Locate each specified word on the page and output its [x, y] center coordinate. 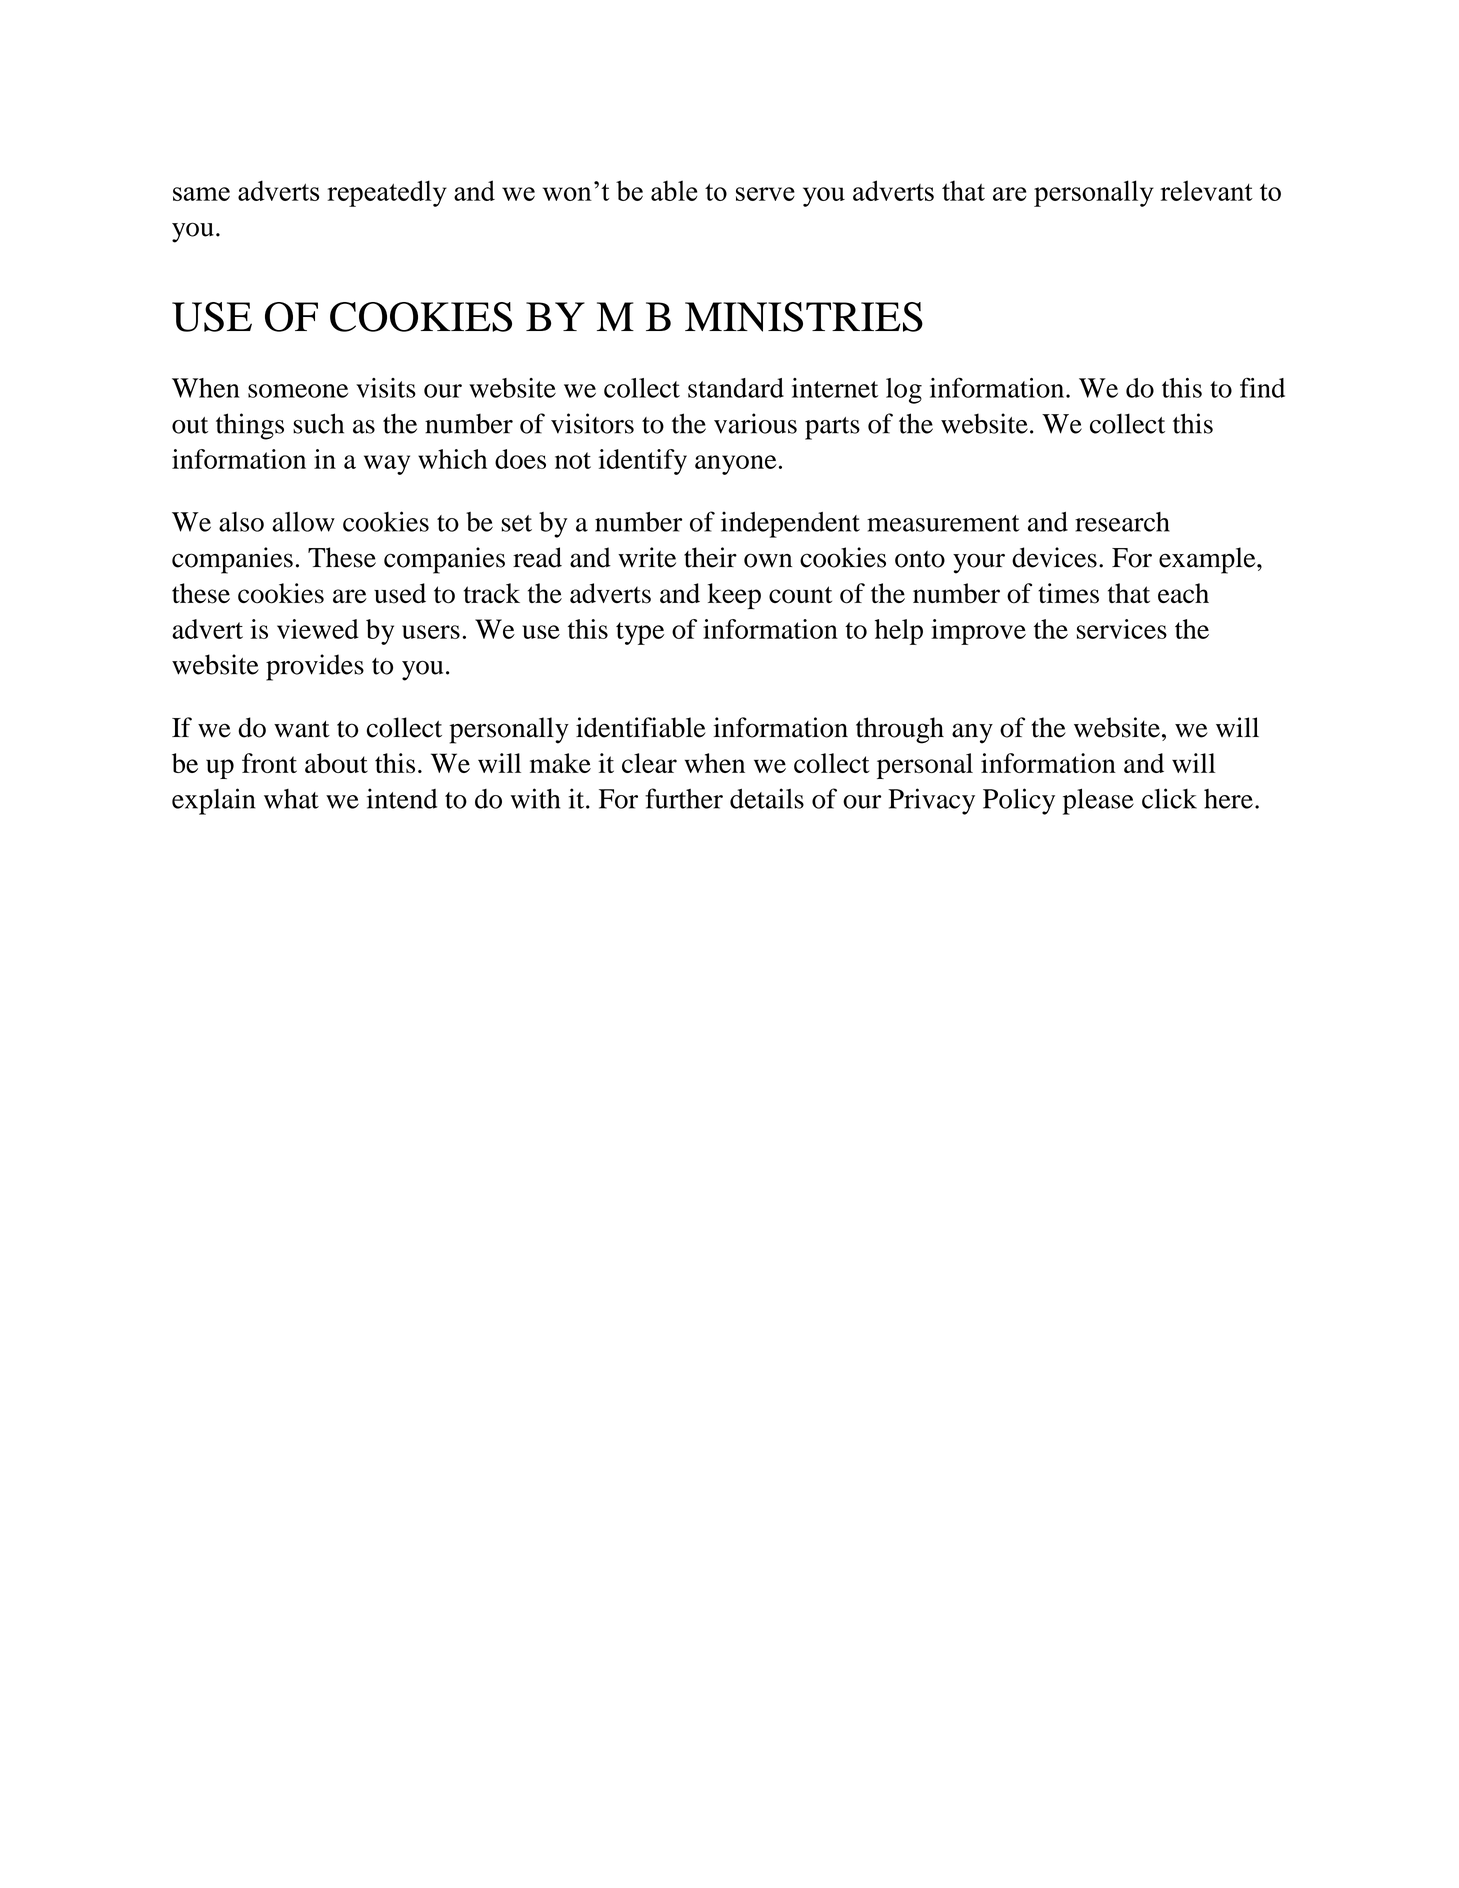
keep [734, 596]
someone [298, 391]
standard [736, 388]
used [400, 593]
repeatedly [387, 193]
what [291, 799]
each [1183, 593]
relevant [1207, 190]
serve [765, 194]
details [767, 798]
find [1262, 387]
